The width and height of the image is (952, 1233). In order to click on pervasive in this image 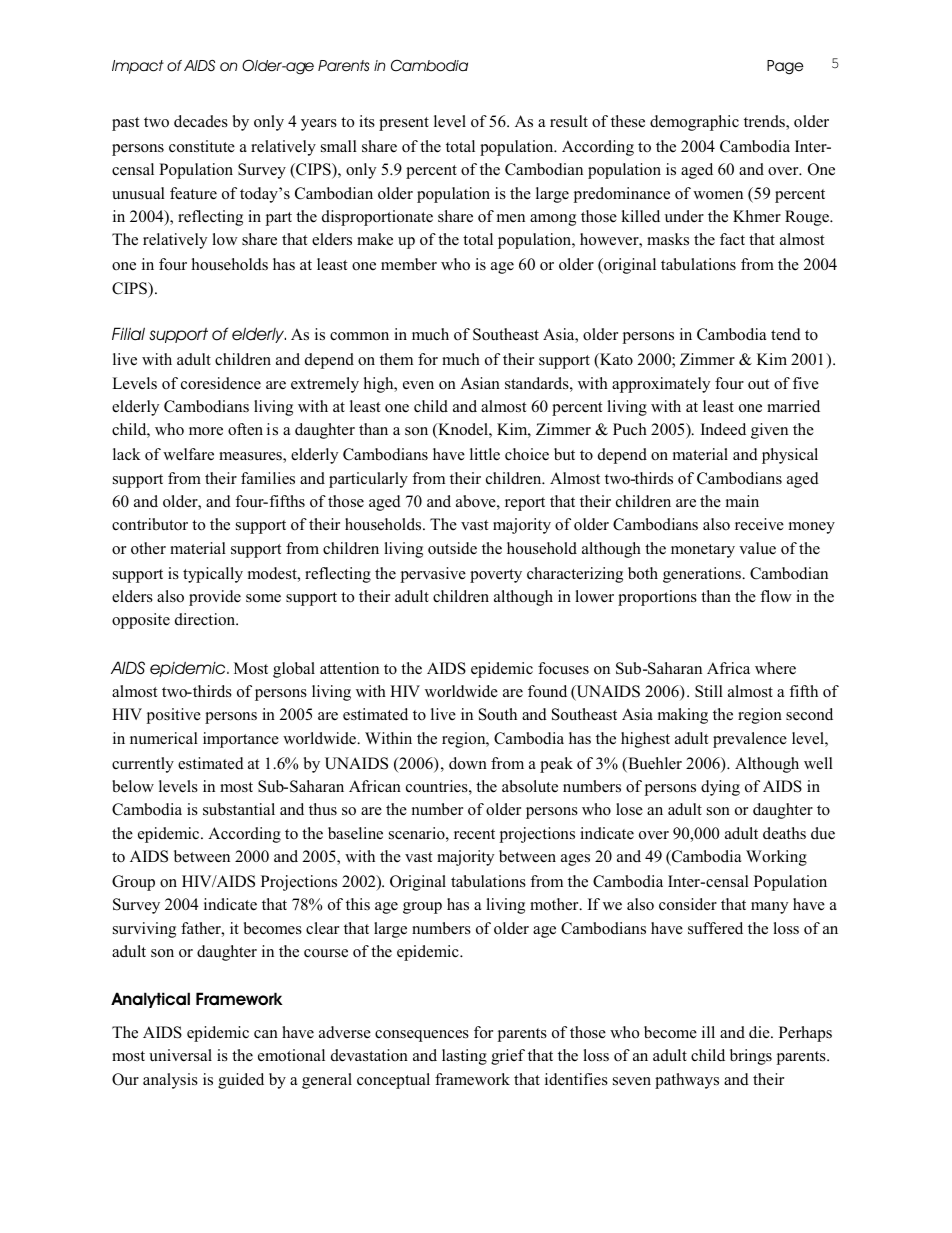, I will do `click(433, 575)`.
